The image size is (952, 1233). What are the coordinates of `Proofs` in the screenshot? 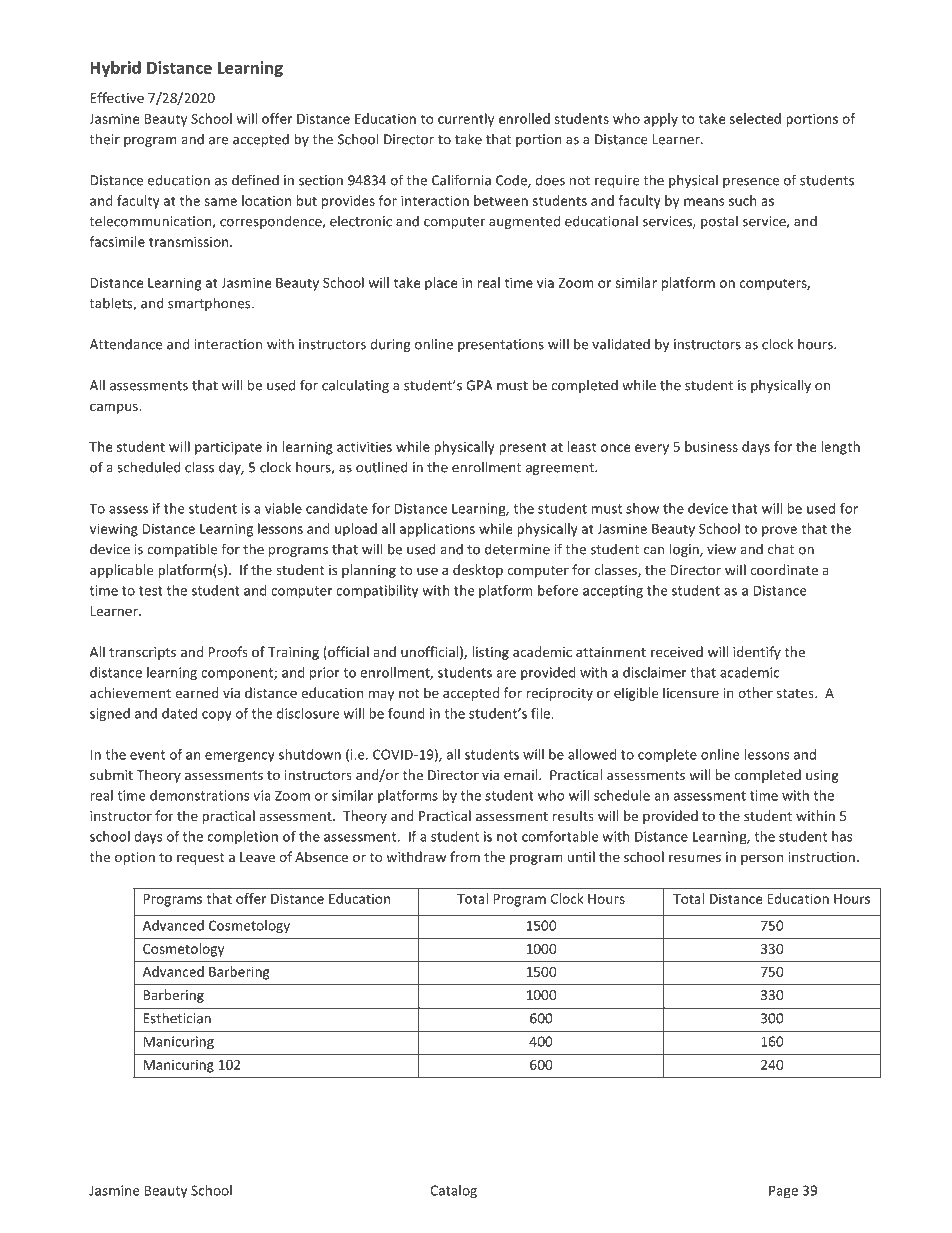 It's located at (228, 651).
